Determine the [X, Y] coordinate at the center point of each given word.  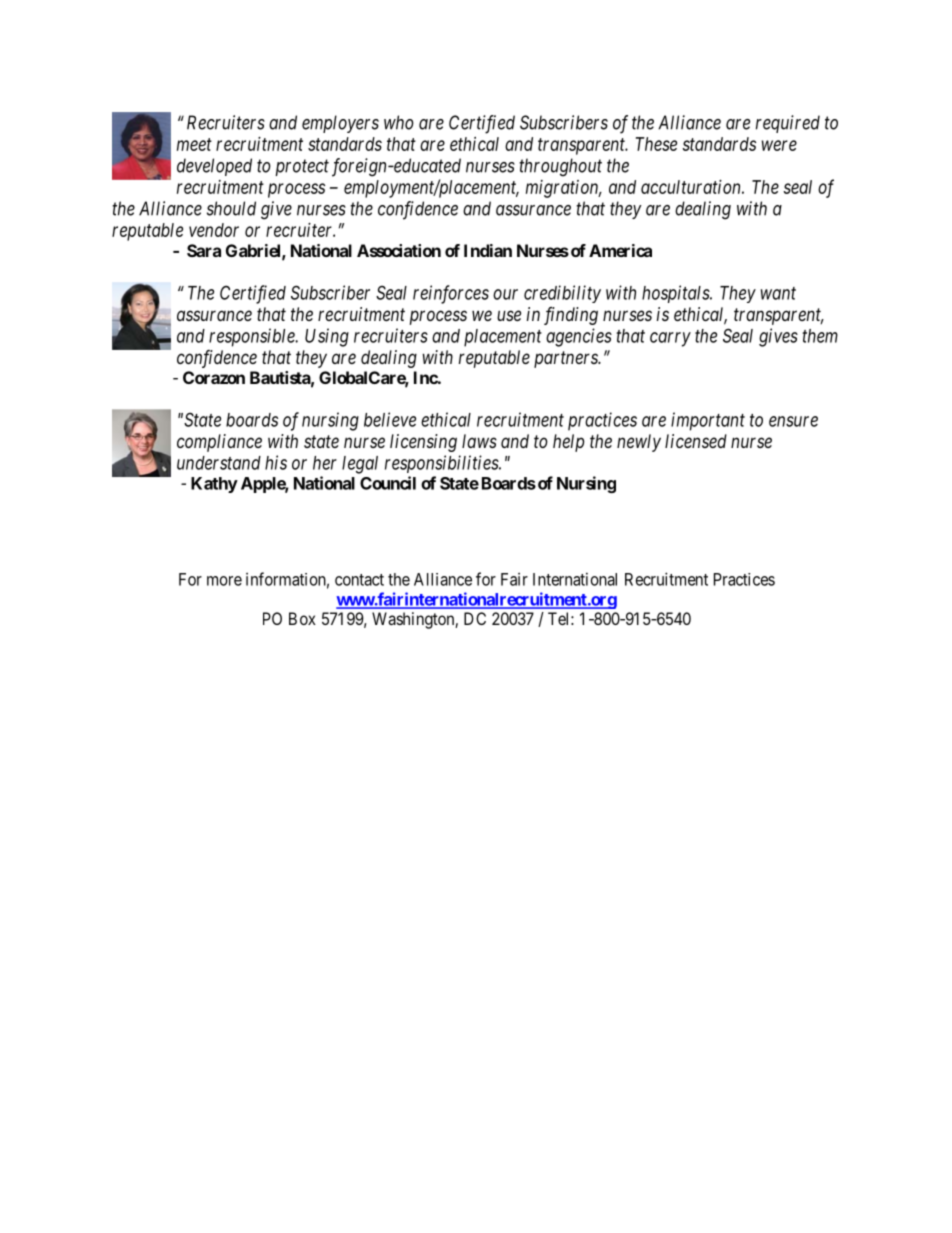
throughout [560, 167]
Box [302, 618]
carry [670, 339]
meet [194, 144]
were [779, 145]
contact [359, 580]
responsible [253, 337]
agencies [579, 337]
